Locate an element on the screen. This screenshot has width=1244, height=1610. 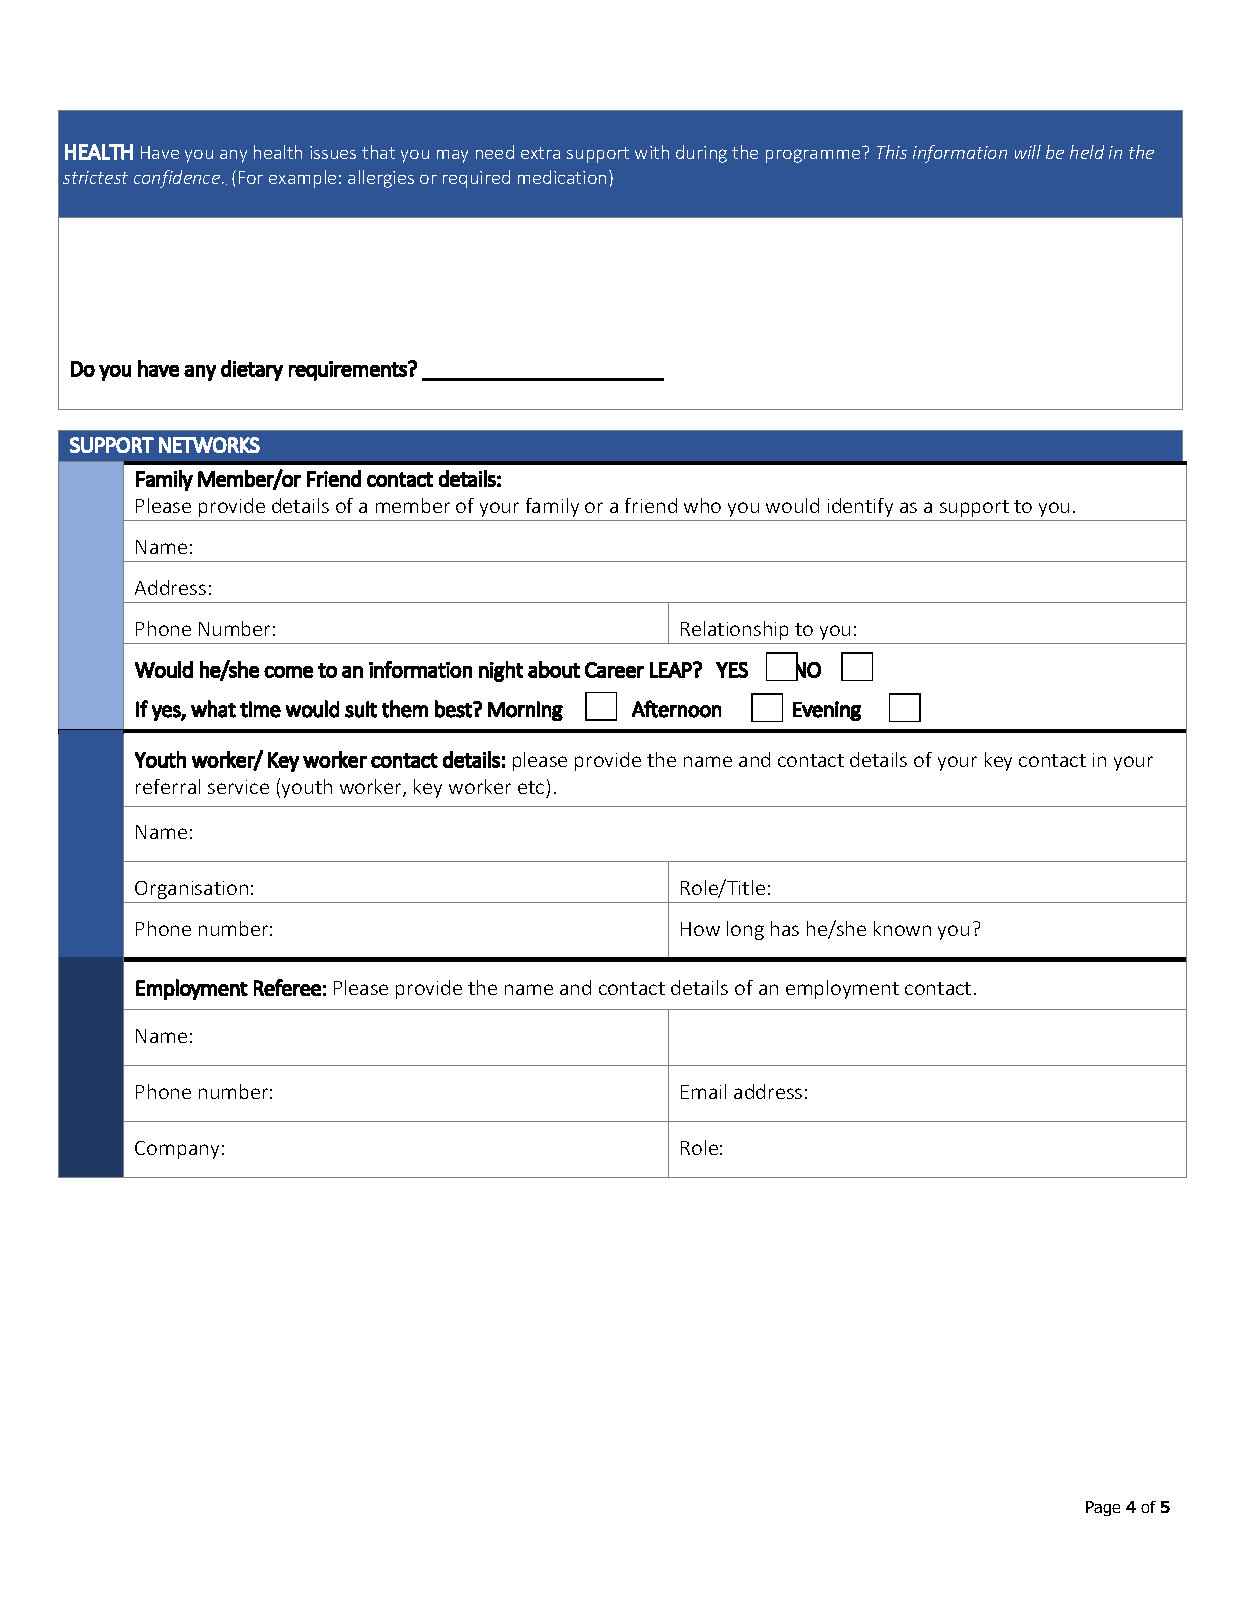
will is located at coordinates (1028, 152).
